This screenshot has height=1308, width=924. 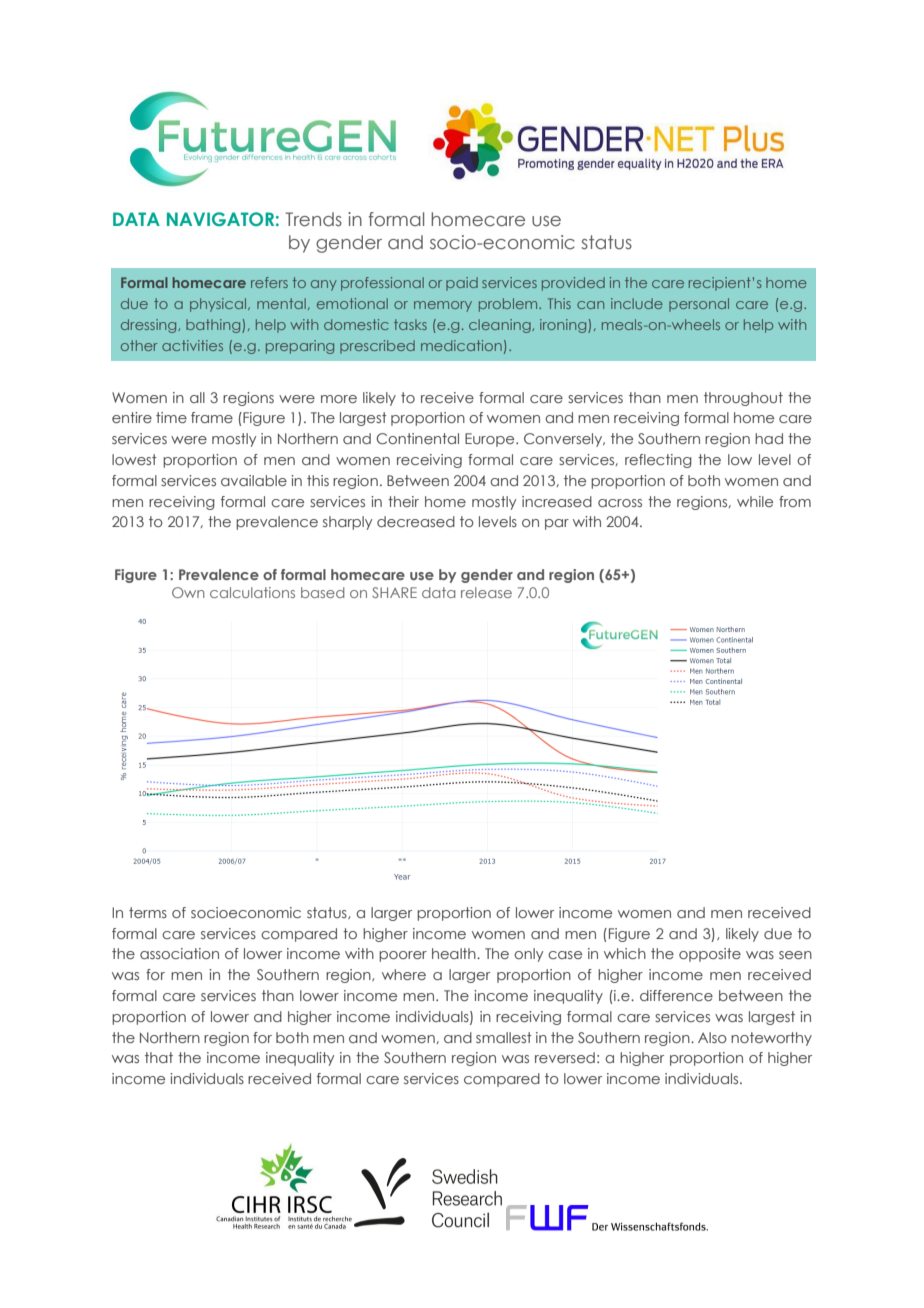 What do you see at coordinates (462, 284) in the screenshot?
I see `paid` at bounding box center [462, 284].
